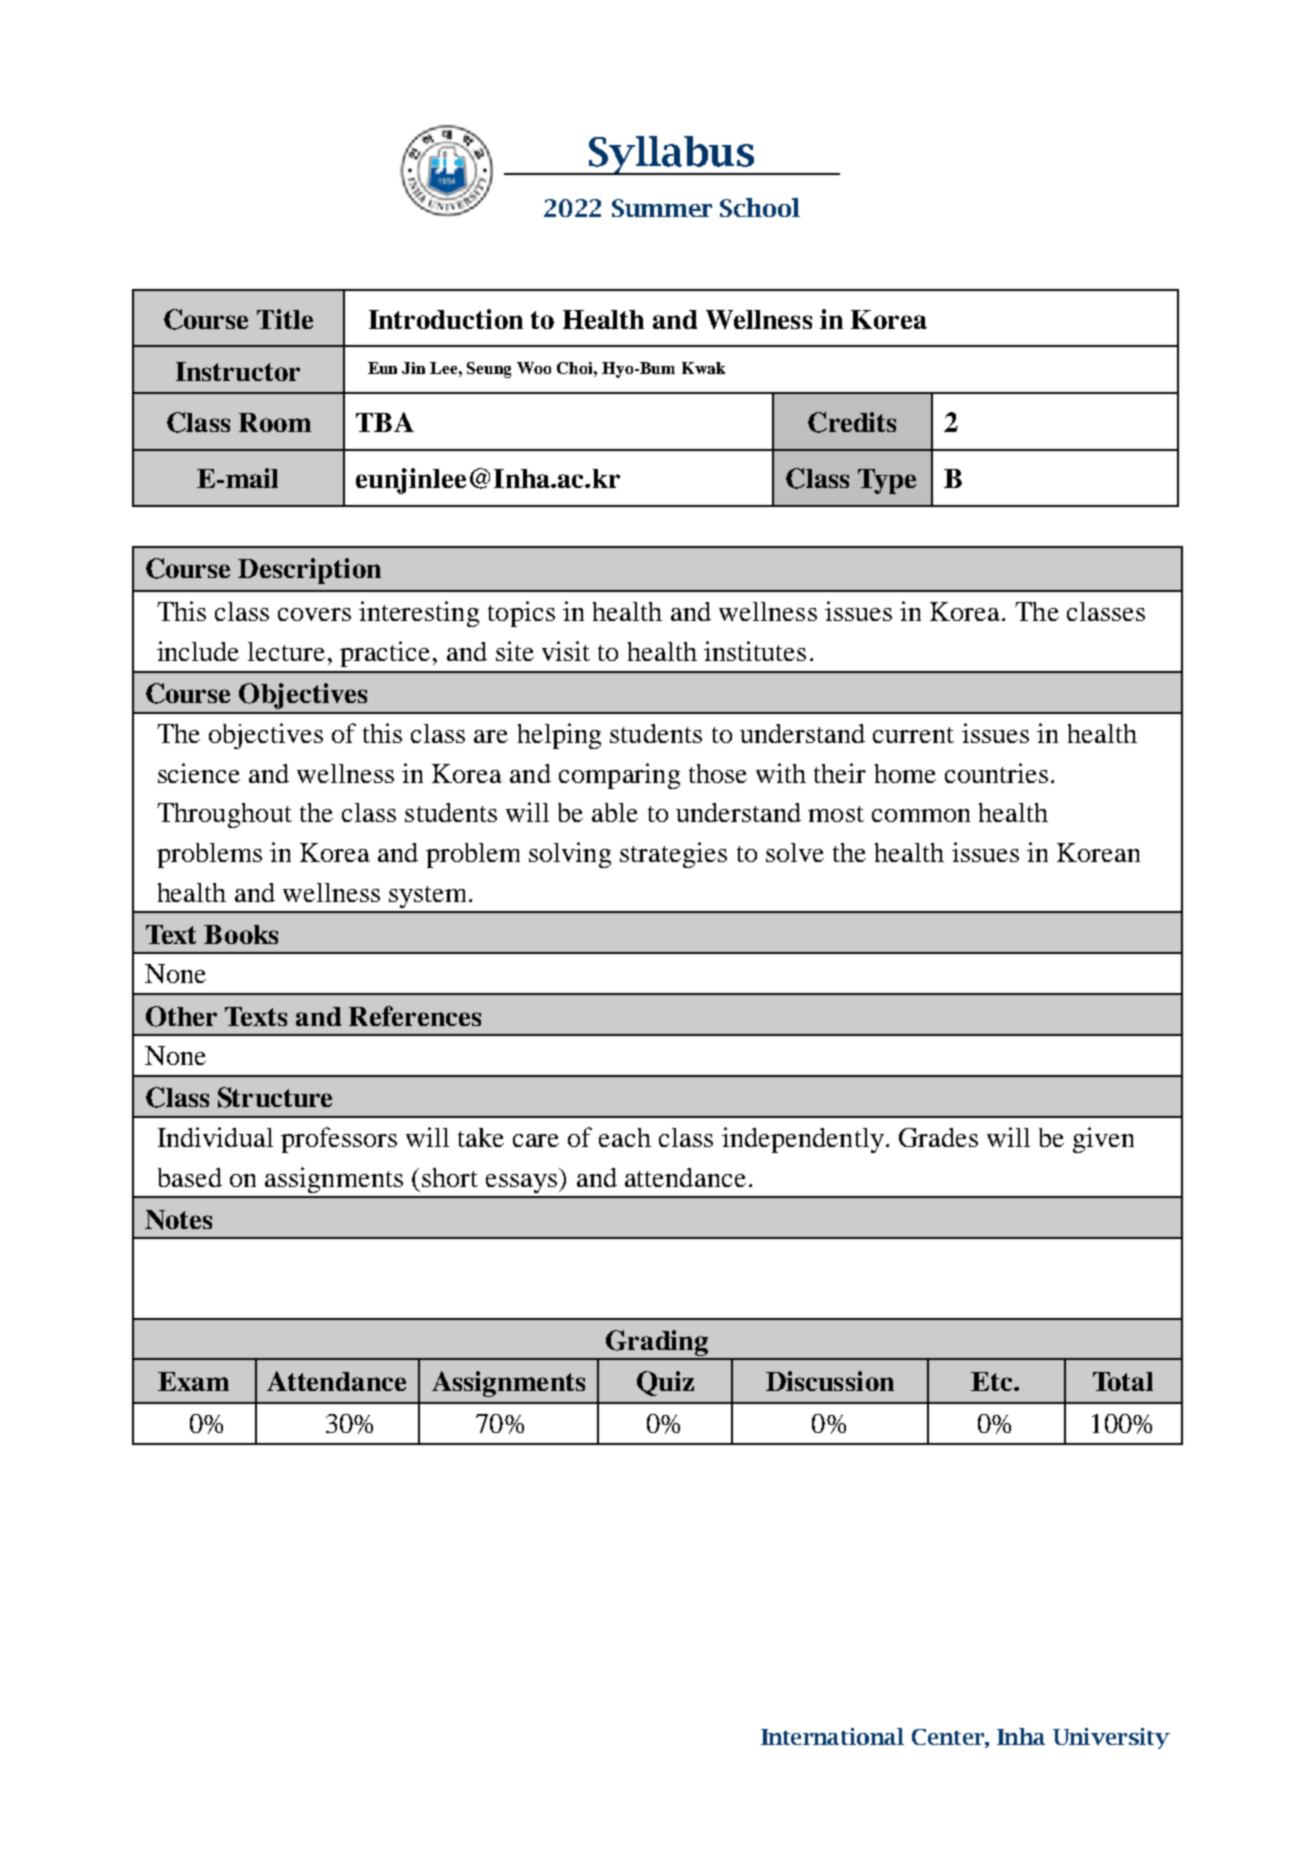 The image size is (1313, 1858). Describe the element at coordinates (625, 1137) in the screenshot. I see `each` at that location.
